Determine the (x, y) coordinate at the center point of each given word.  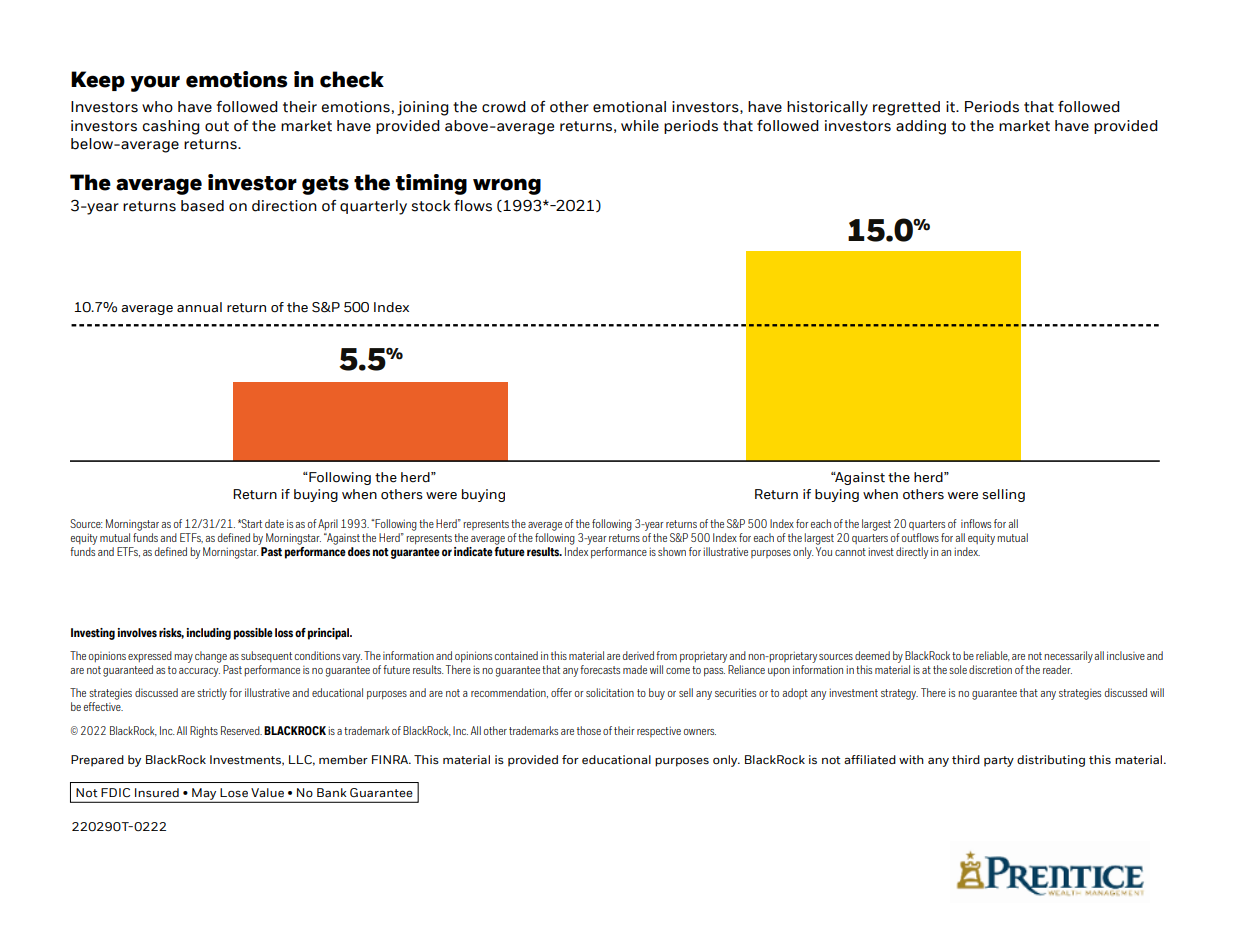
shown (672, 551)
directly (912, 553)
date (274, 523)
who (157, 107)
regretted (906, 108)
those (589, 730)
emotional (629, 107)
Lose (234, 792)
